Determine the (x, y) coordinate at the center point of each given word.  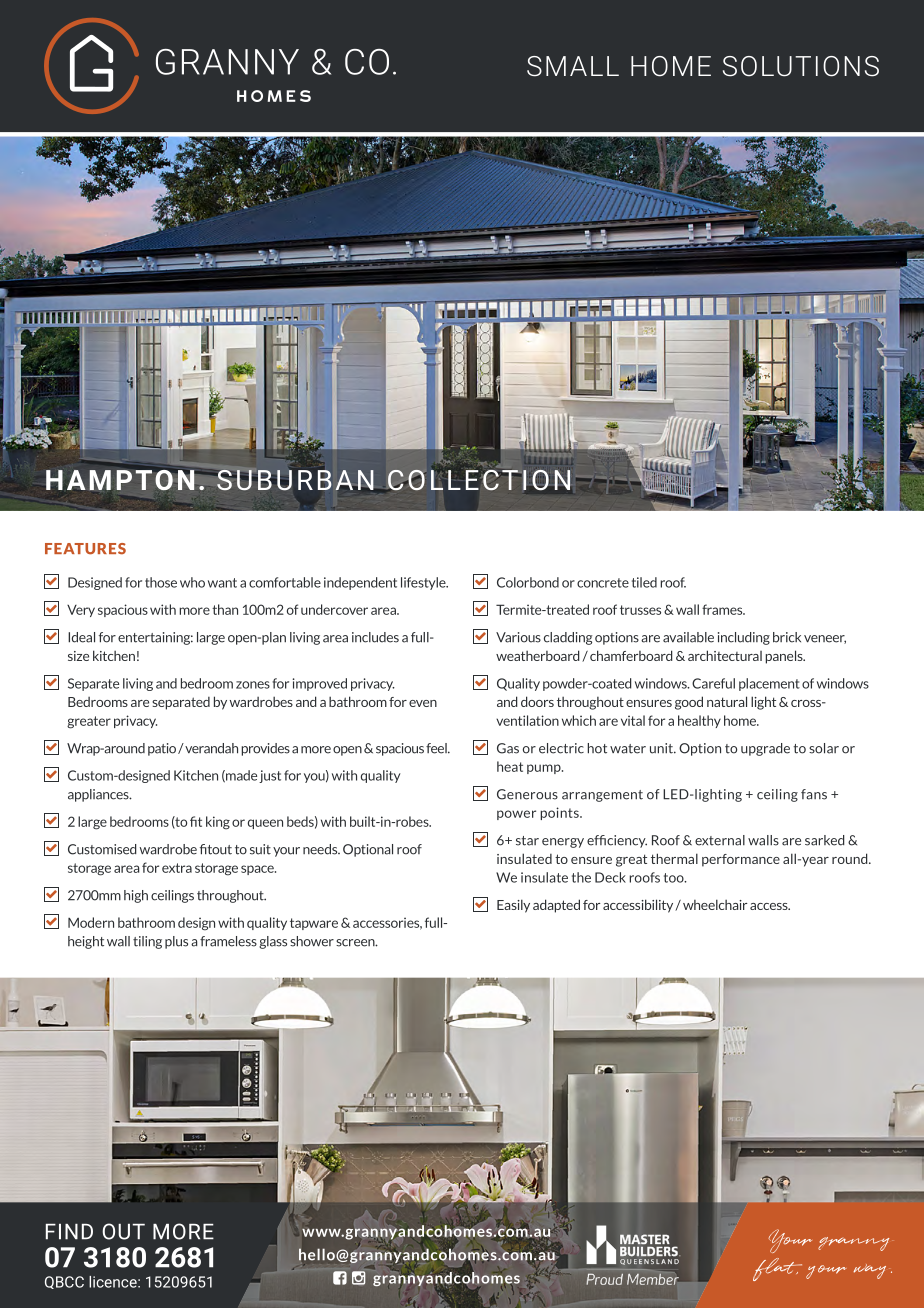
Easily (513, 906)
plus (176, 942)
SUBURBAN (295, 479)
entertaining (155, 638)
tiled (644, 582)
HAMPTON (121, 480)
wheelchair (715, 904)
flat (777, 1269)
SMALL (573, 66)
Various (518, 637)
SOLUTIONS (801, 66)
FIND (69, 1232)
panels (785, 657)
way (872, 1271)
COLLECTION (479, 479)
